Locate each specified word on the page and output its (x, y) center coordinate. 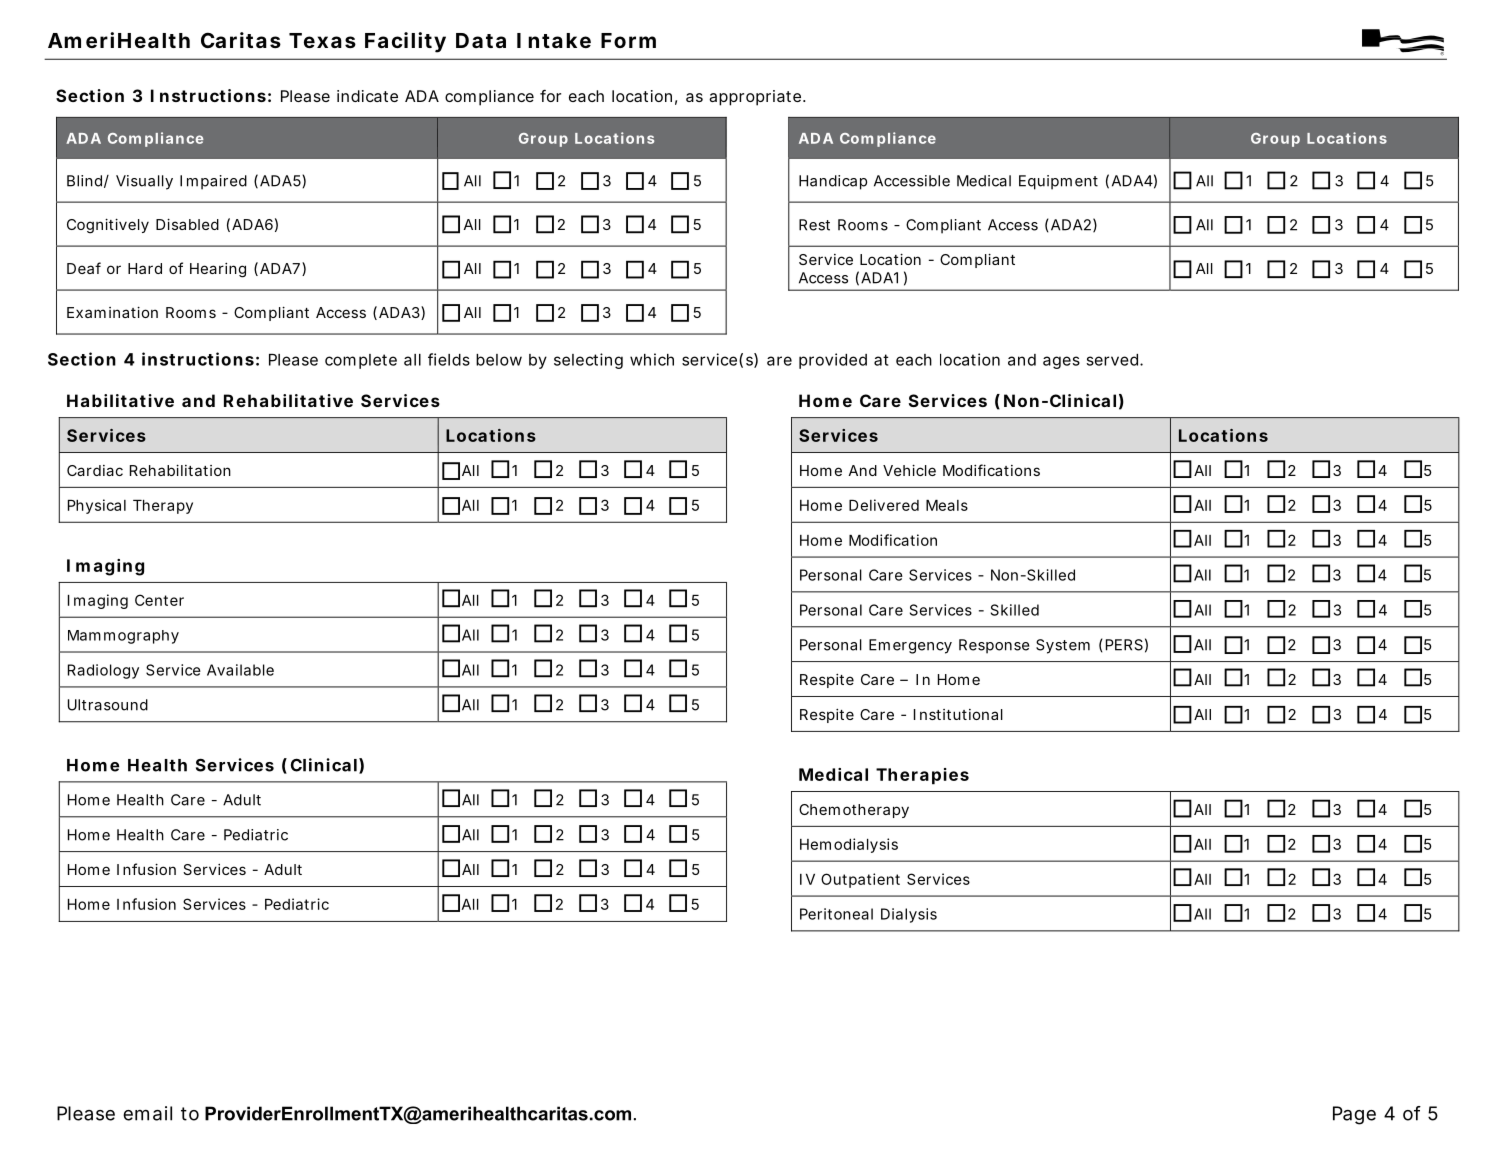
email (147, 1113)
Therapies (922, 776)
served (1112, 360)
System (1063, 646)
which (652, 359)
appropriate (755, 98)
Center (159, 600)
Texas (322, 40)
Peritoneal (836, 914)
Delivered (884, 505)
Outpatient (860, 880)
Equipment (1058, 182)
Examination (112, 312)
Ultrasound (108, 705)
